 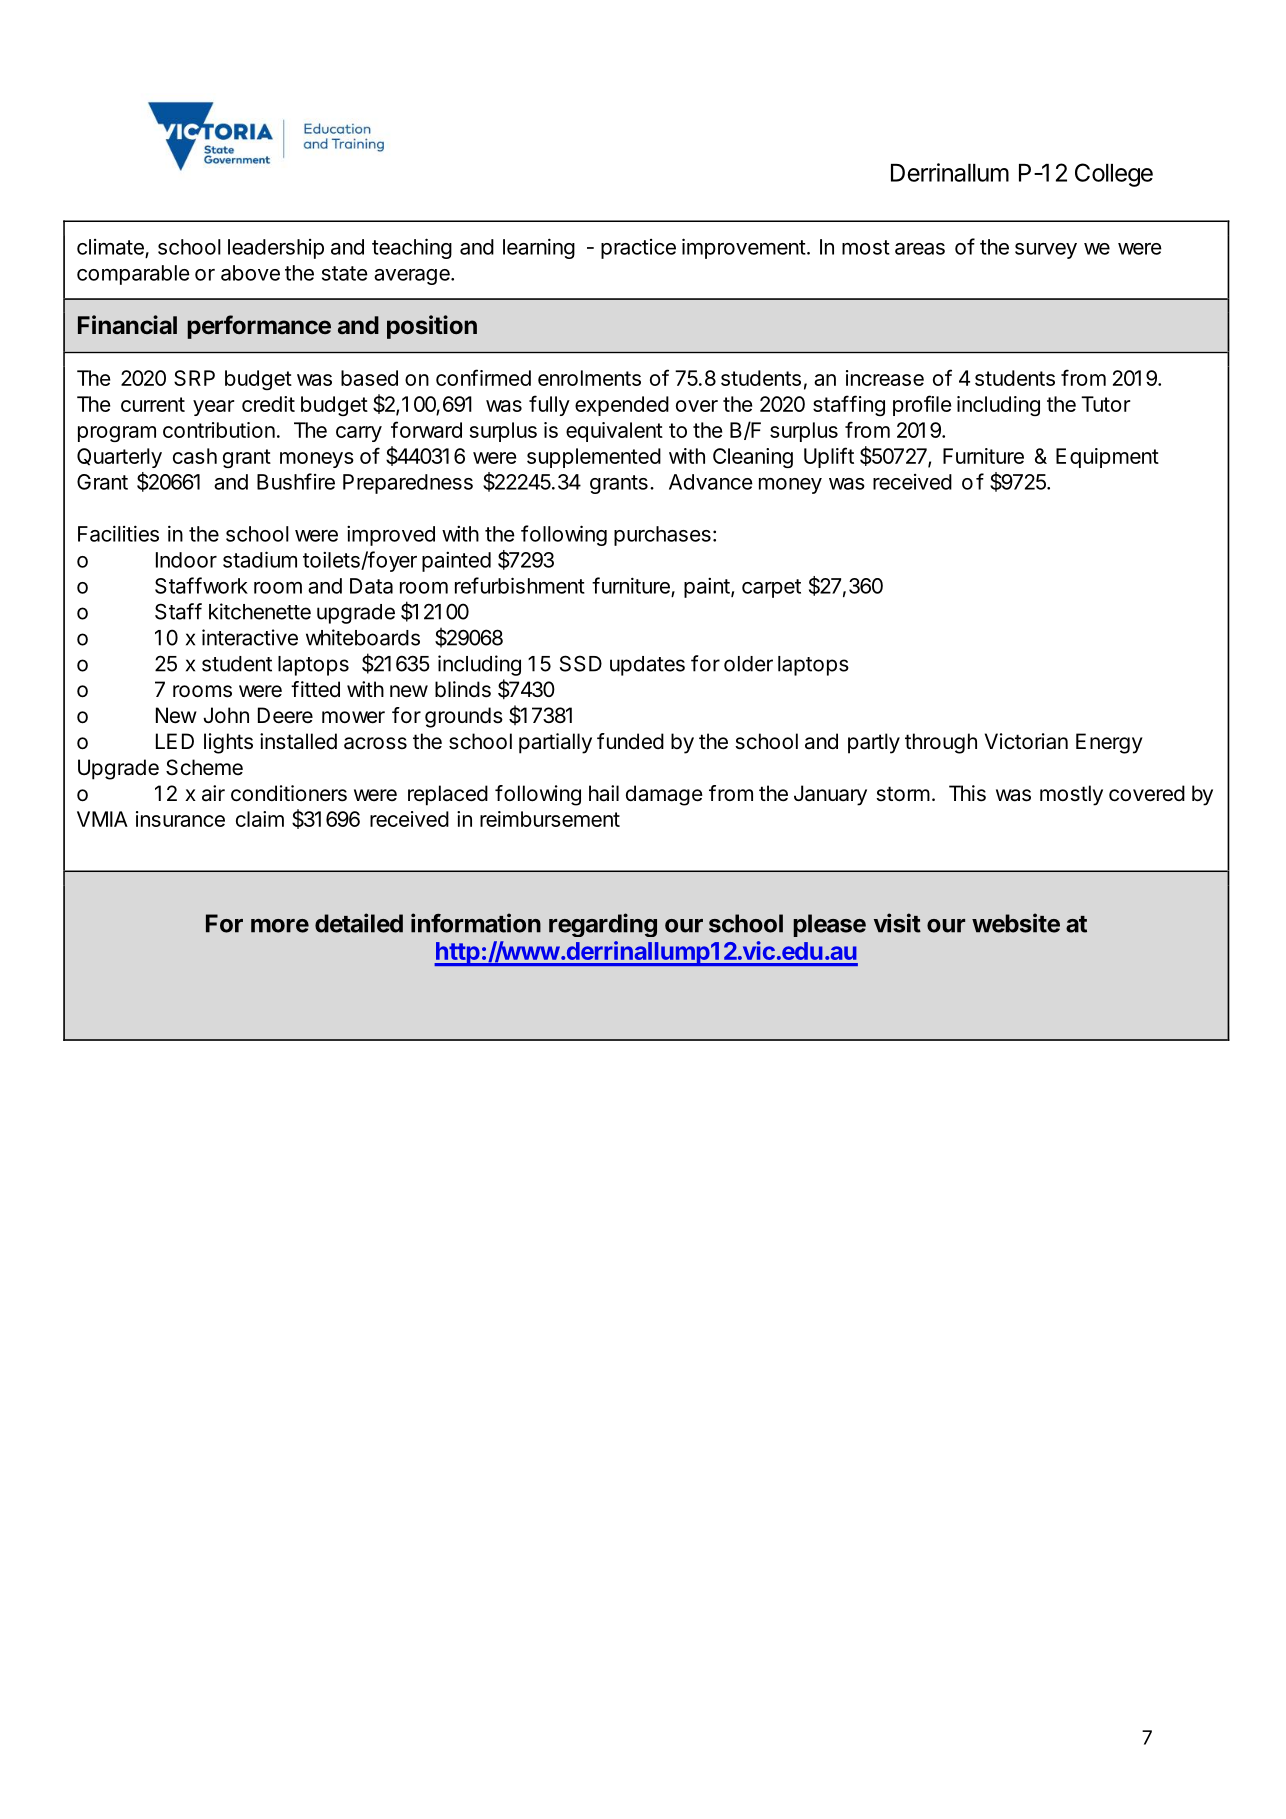 I want to click on equivalent, so click(x=614, y=432).
